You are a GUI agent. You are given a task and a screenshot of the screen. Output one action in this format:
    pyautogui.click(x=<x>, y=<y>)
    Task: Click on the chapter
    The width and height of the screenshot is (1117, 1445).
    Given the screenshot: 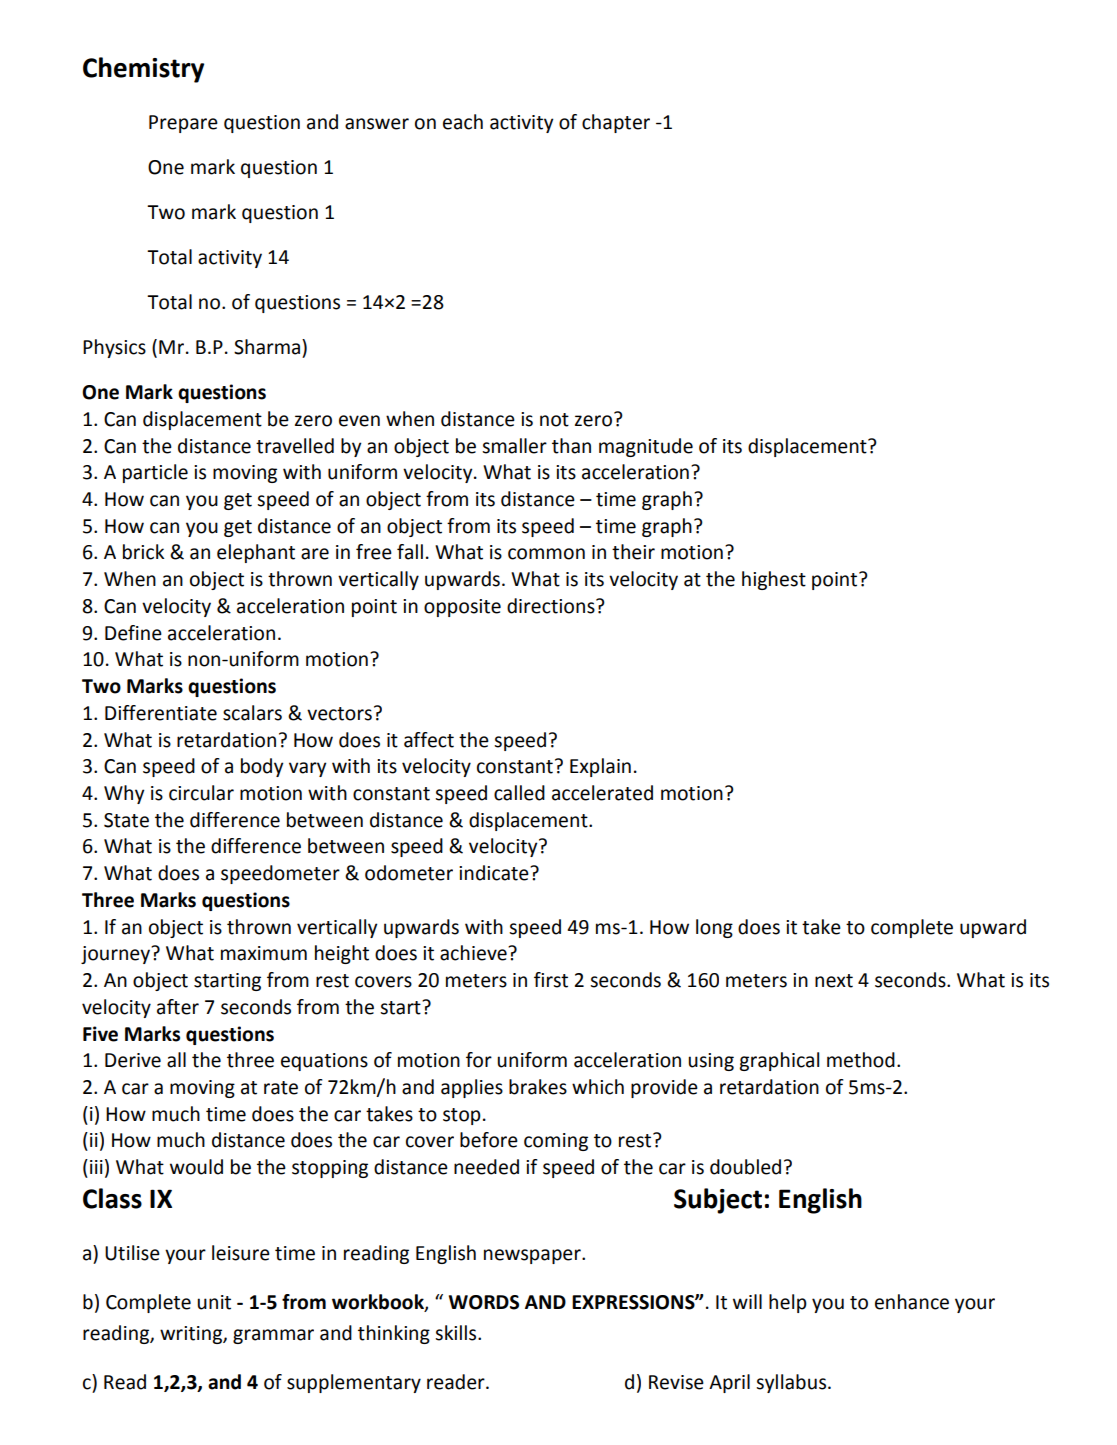 What is the action you would take?
    pyautogui.click(x=616, y=123)
